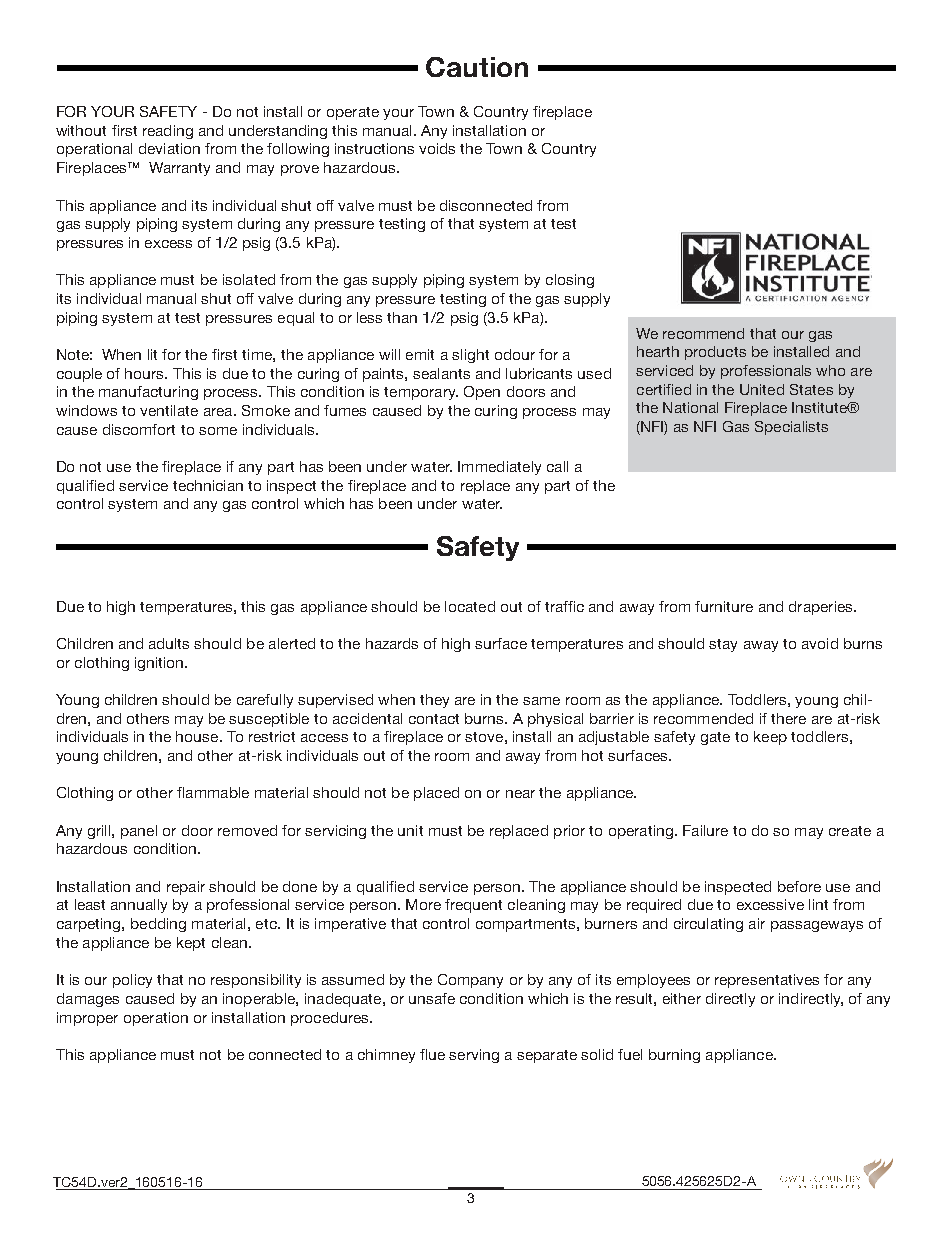 This document has width=952, height=1233. Describe the element at coordinates (477, 67) in the document. I see `Caution` at that location.
